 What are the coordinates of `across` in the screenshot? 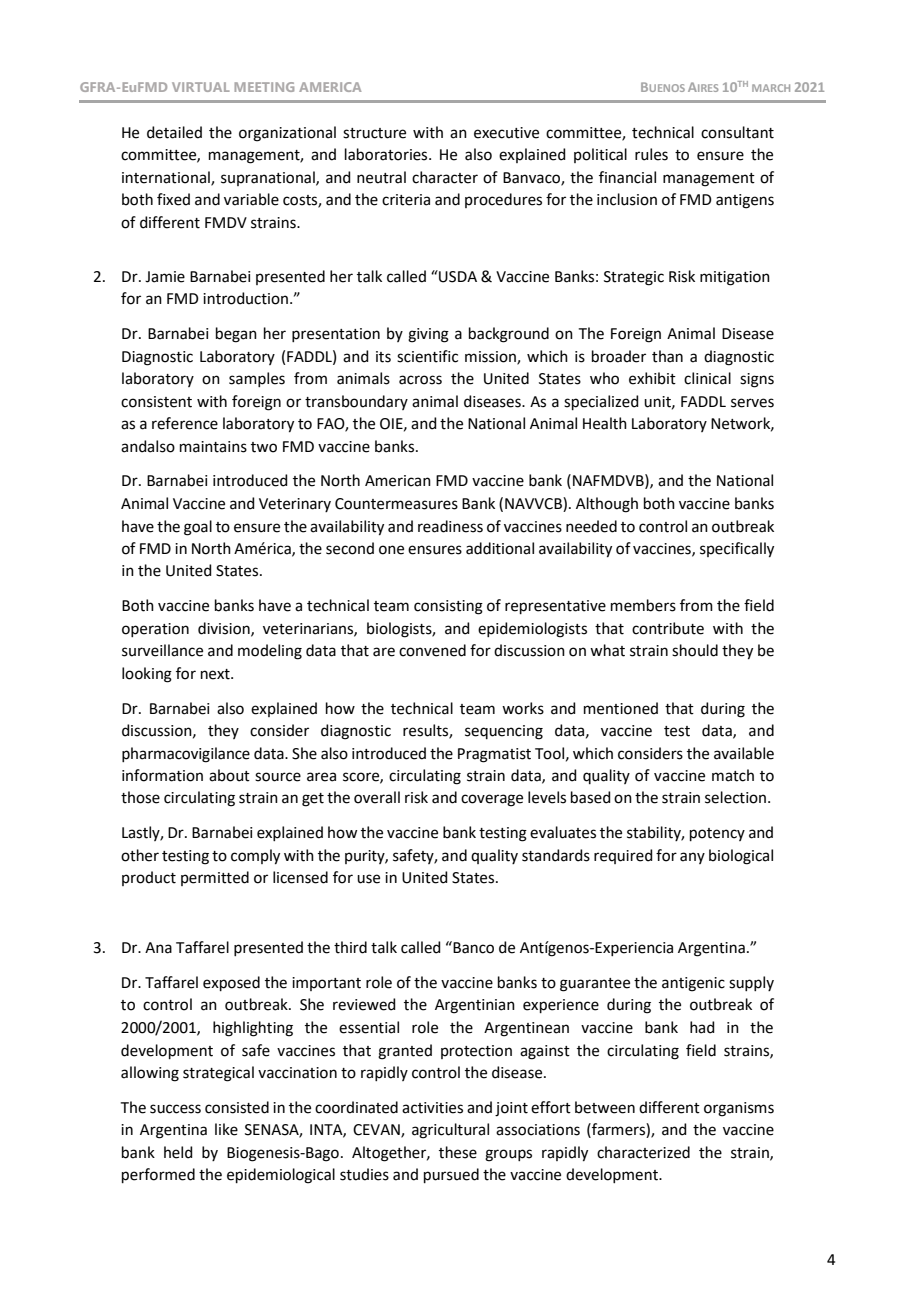 It's located at (420, 380).
